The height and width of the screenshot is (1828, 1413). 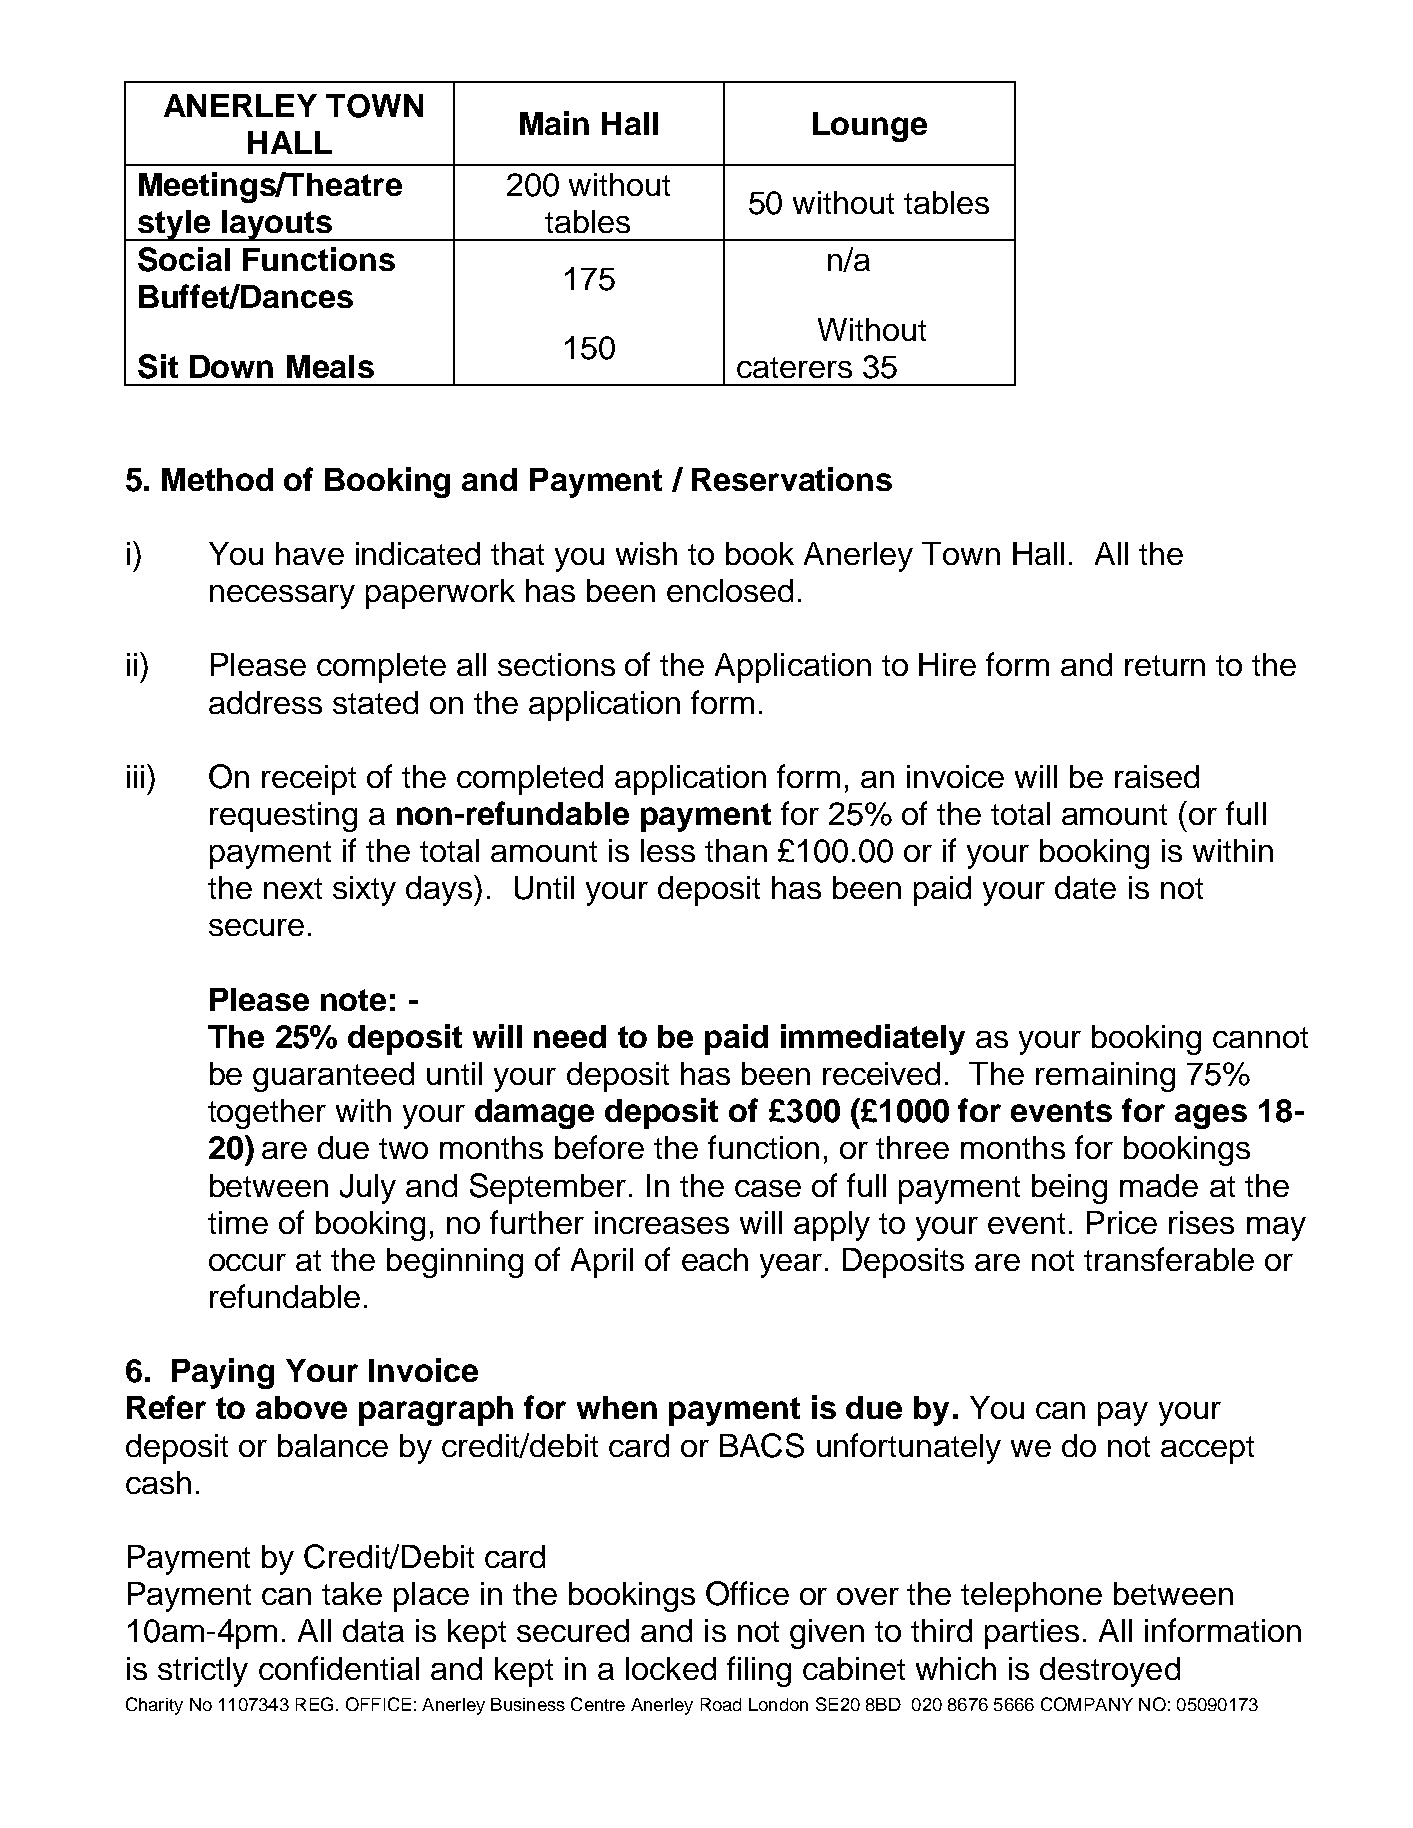 I want to click on layouts, so click(x=277, y=225).
